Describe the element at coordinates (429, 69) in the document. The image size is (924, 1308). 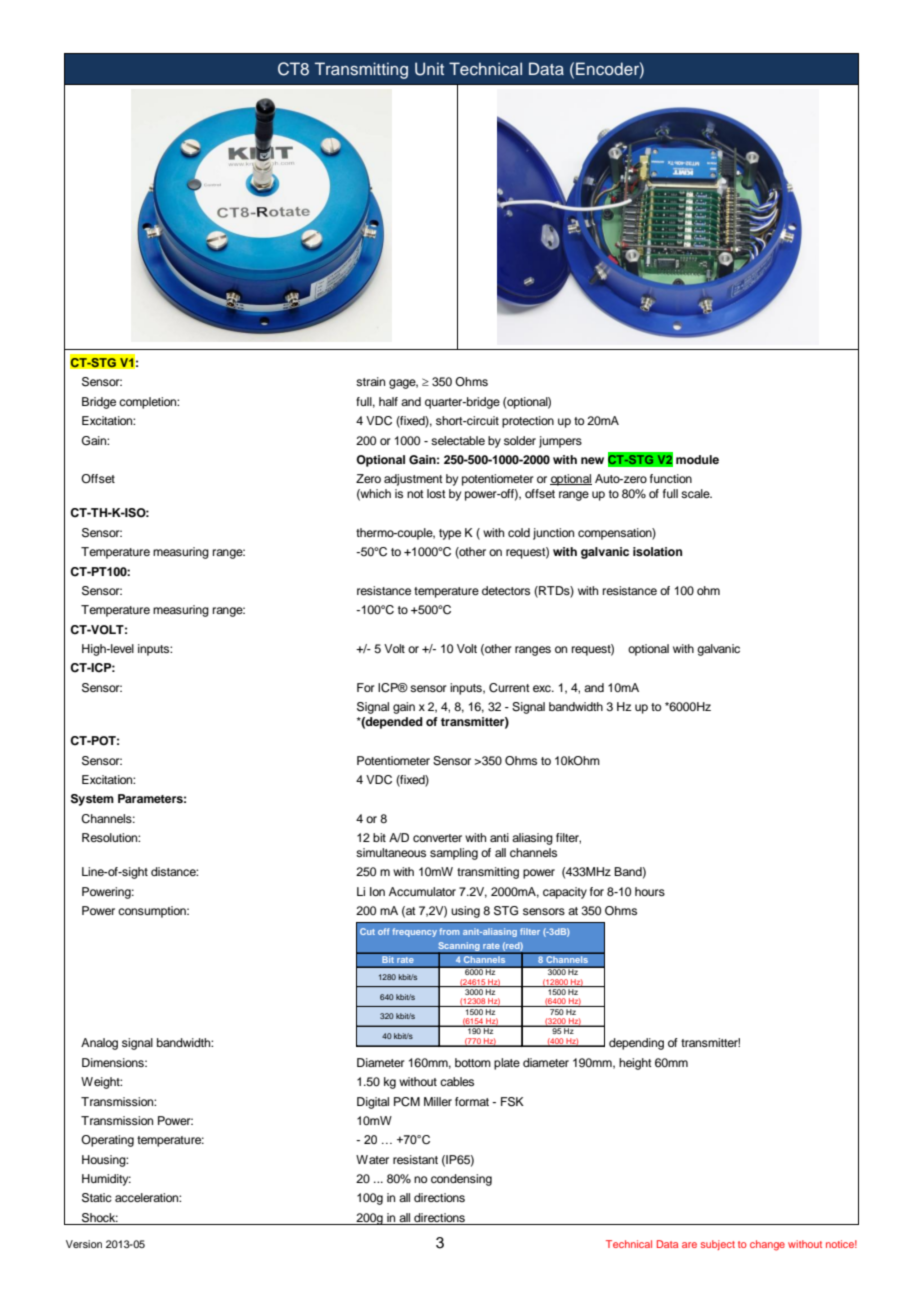
I see `Unit` at that location.
